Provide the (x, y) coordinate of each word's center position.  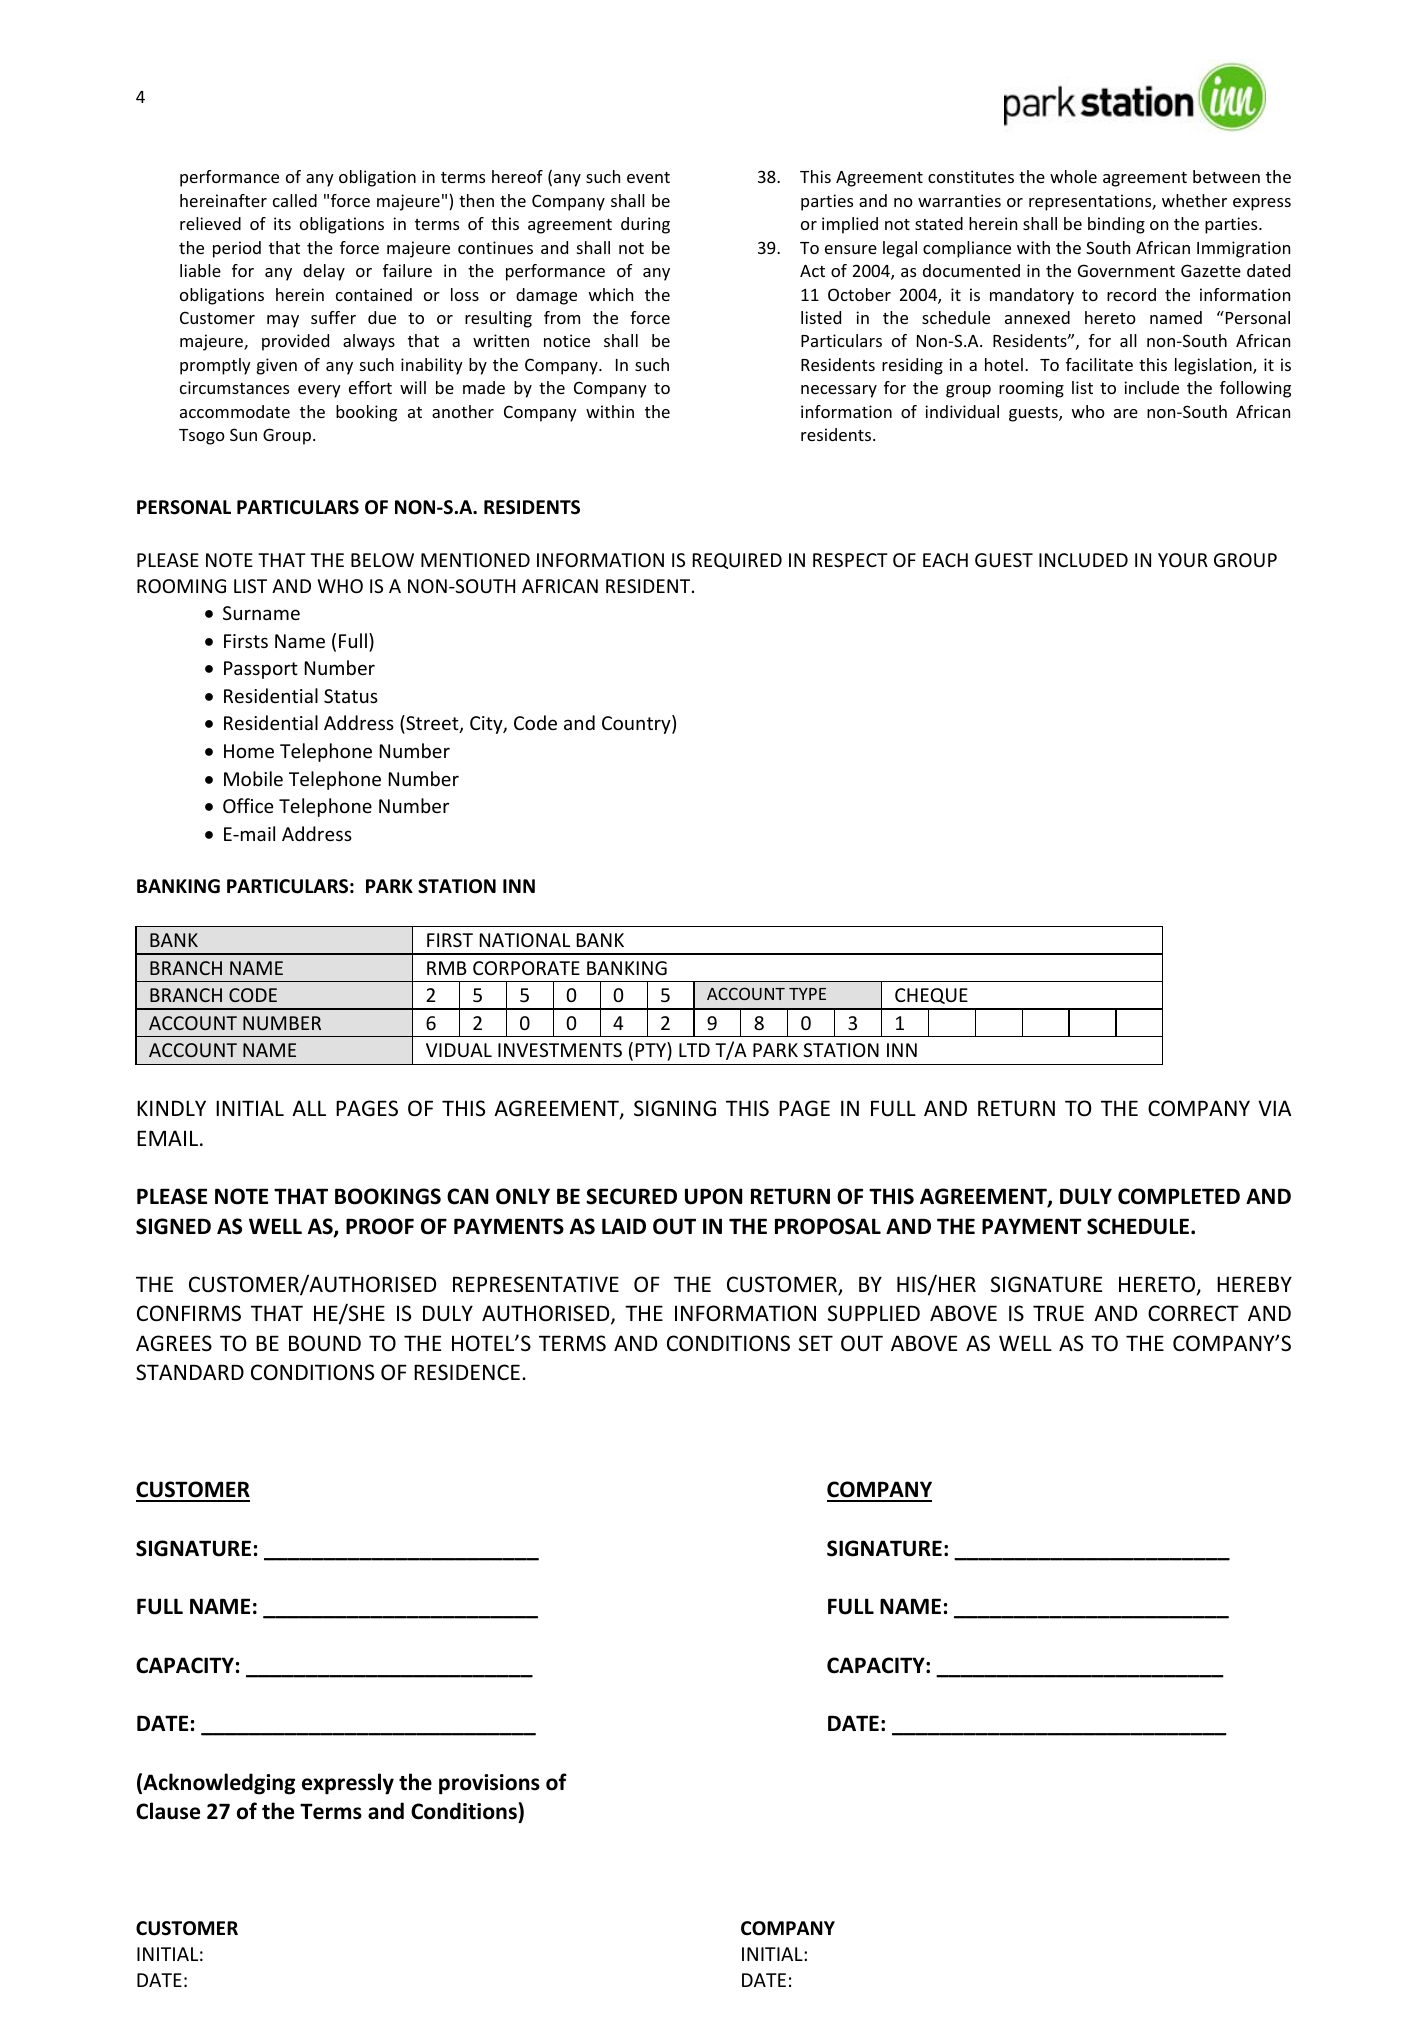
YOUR (1183, 560)
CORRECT (1193, 1313)
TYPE (807, 994)
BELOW (382, 560)
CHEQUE (931, 996)
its (282, 223)
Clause (168, 1811)
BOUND (325, 1343)
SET (816, 1343)
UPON (713, 1196)
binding (1116, 225)
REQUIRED (737, 561)
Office (248, 805)
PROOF (380, 1226)
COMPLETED (1179, 1196)
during (645, 225)
